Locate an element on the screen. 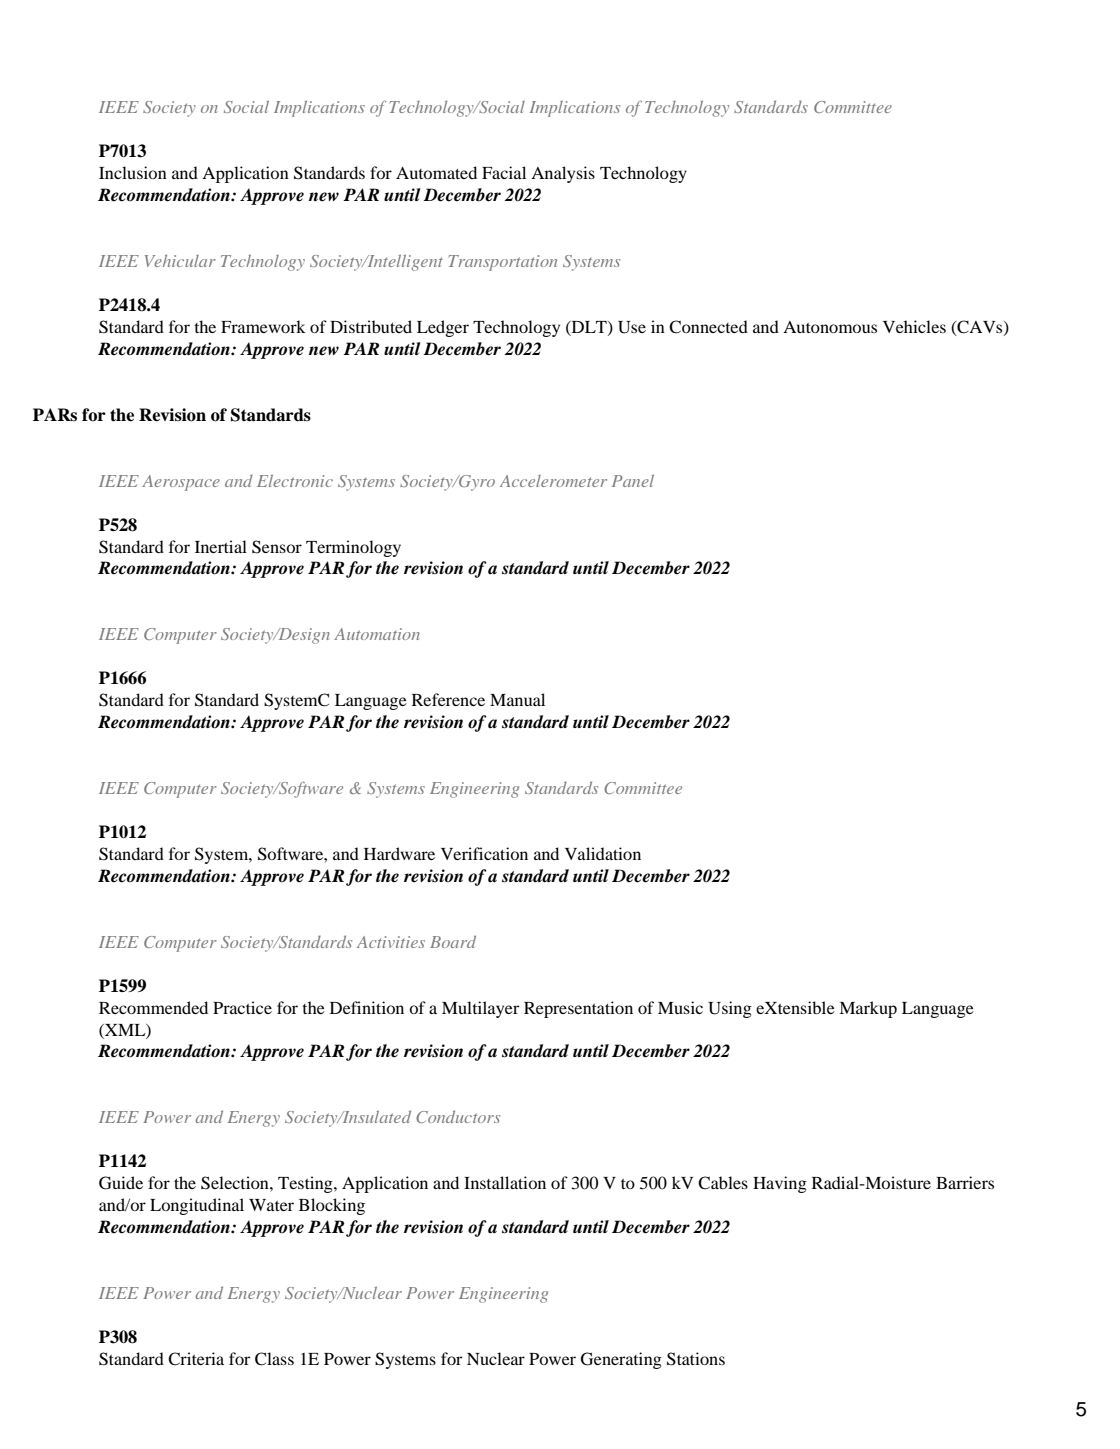  Vehicular is located at coordinates (180, 260).
